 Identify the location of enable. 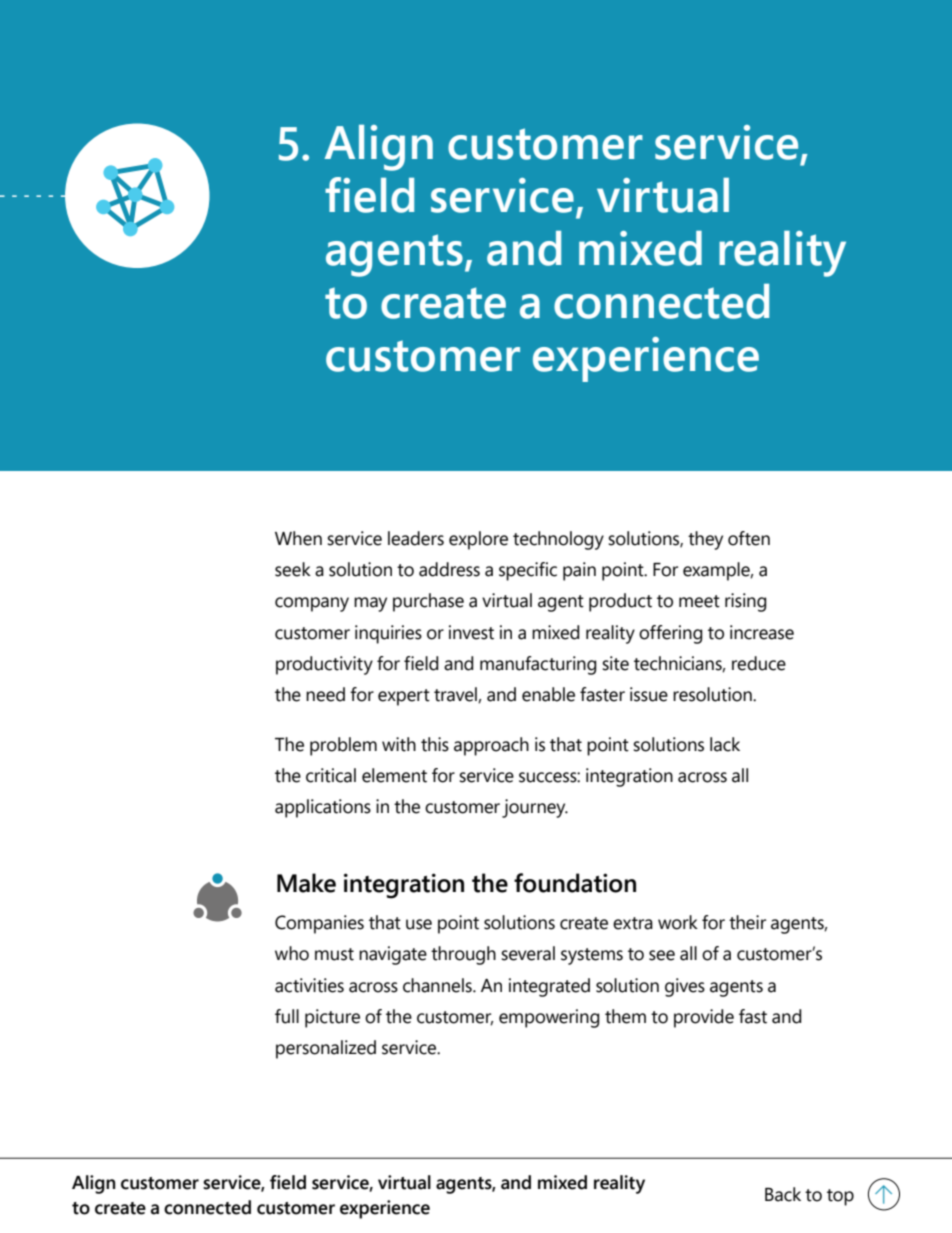
(548, 694).
